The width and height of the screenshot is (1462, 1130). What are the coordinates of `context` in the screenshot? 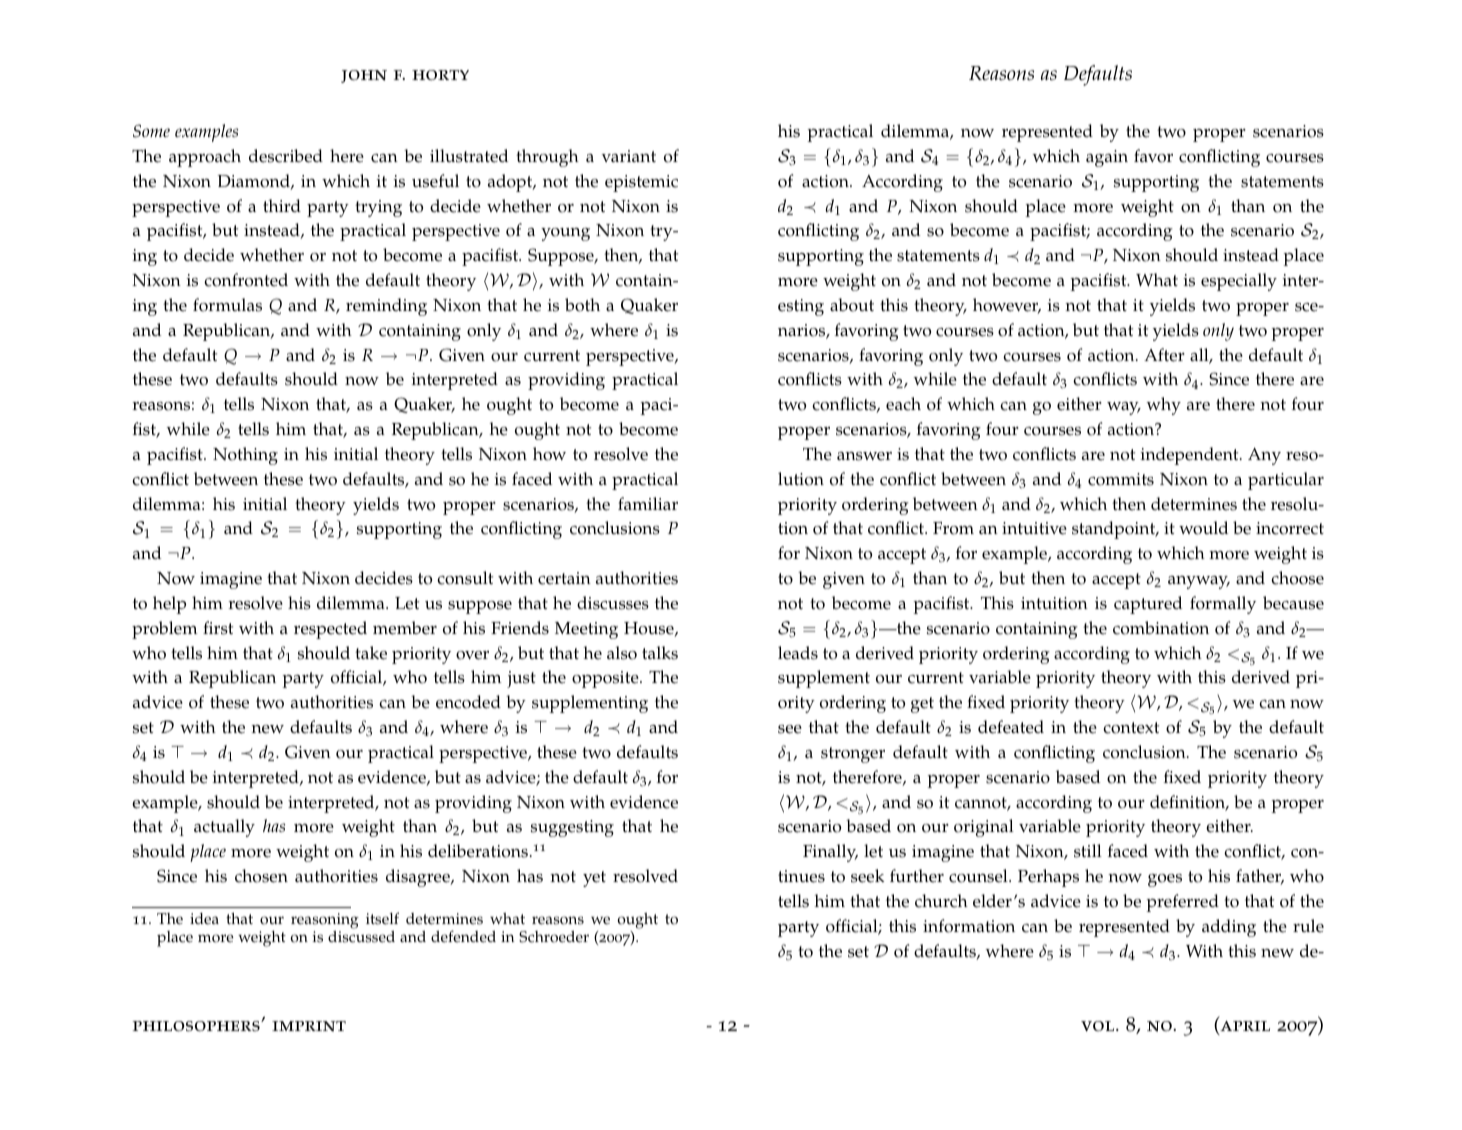 It's located at (1131, 728).
